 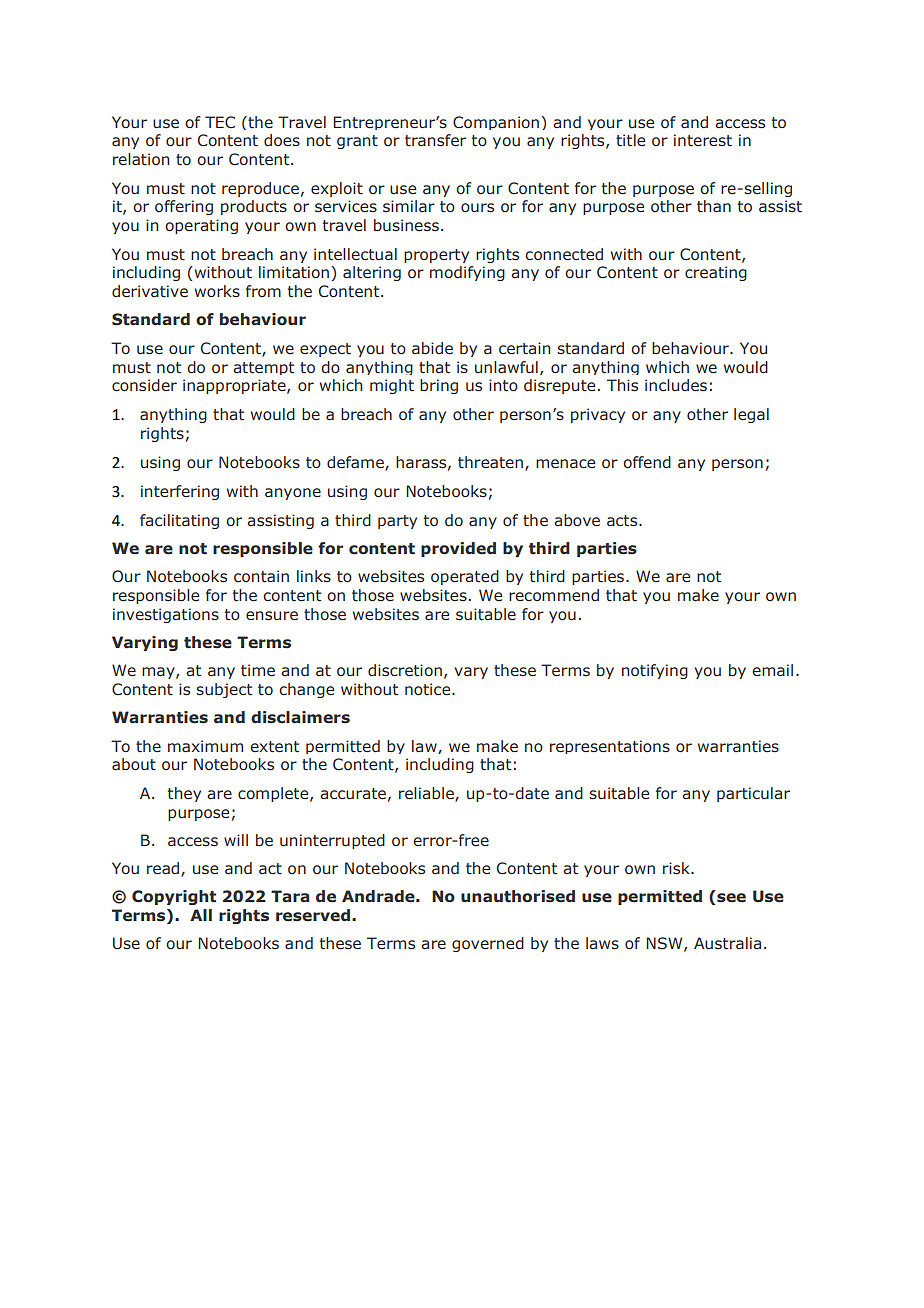 I want to click on interest, so click(x=703, y=140).
